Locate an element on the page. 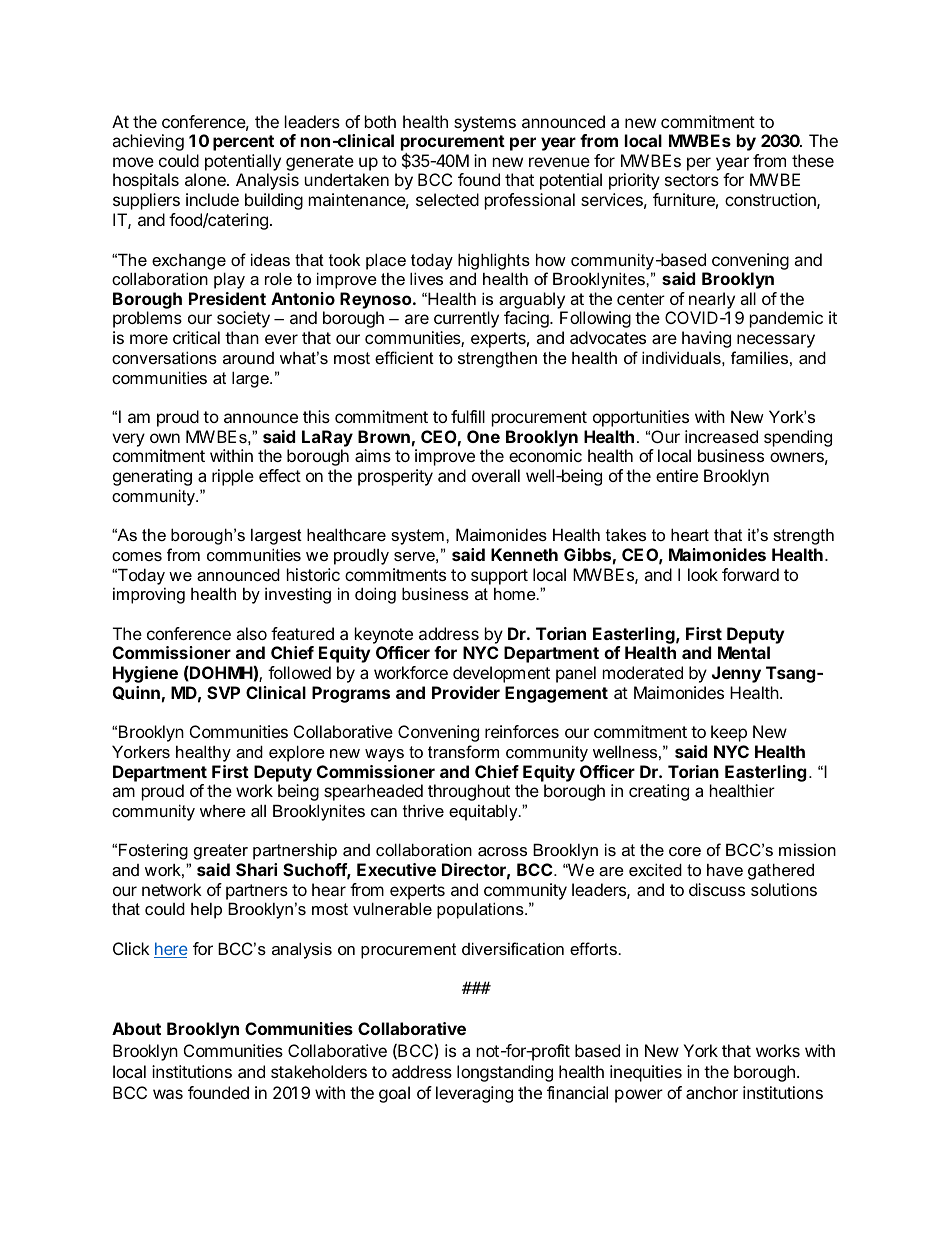 The height and width of the image is (1233, 952). overall is located at coordinates (496, 475).
